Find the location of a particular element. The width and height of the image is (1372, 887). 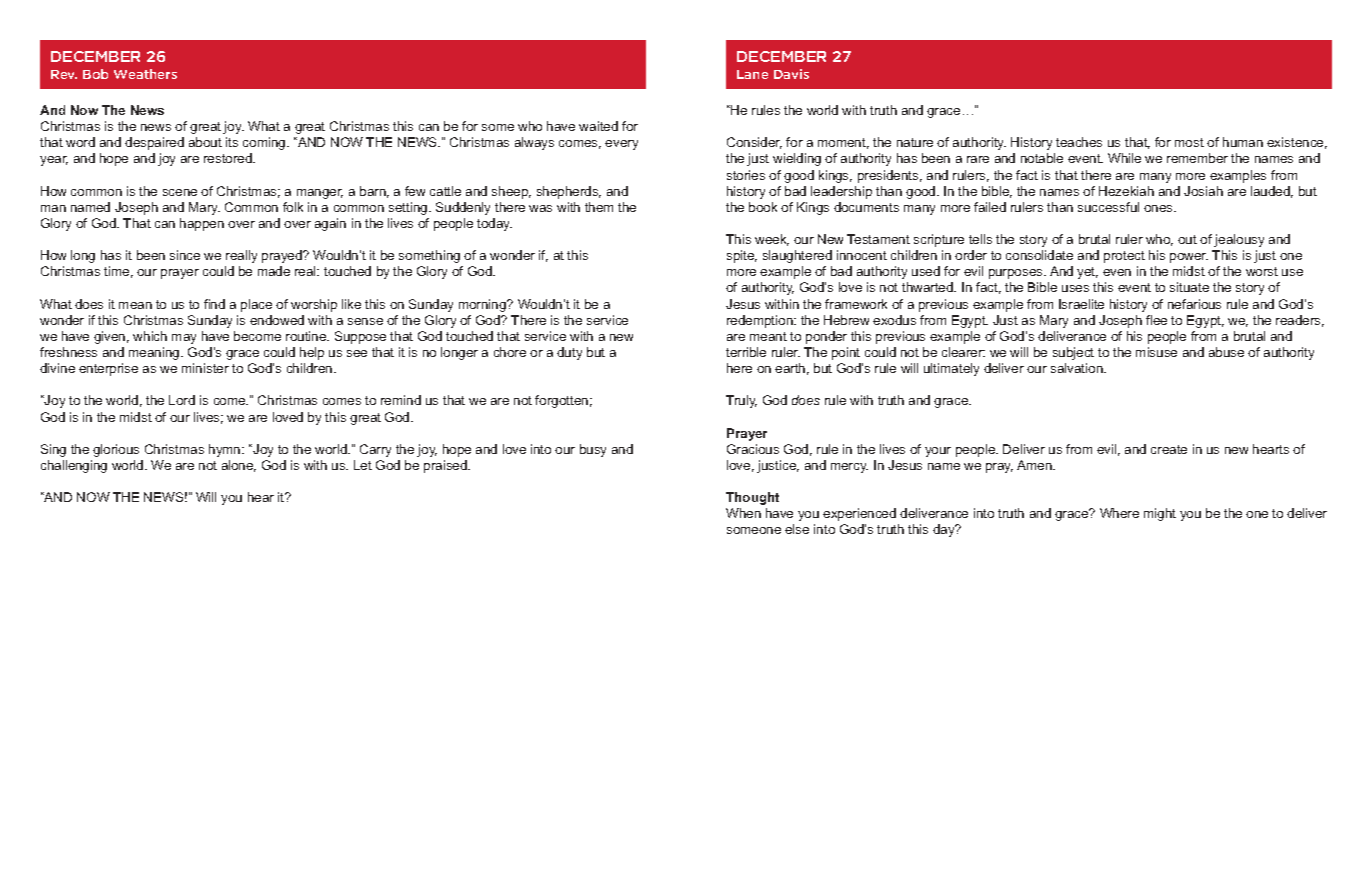

alone is located at coordinates (239, 466).
